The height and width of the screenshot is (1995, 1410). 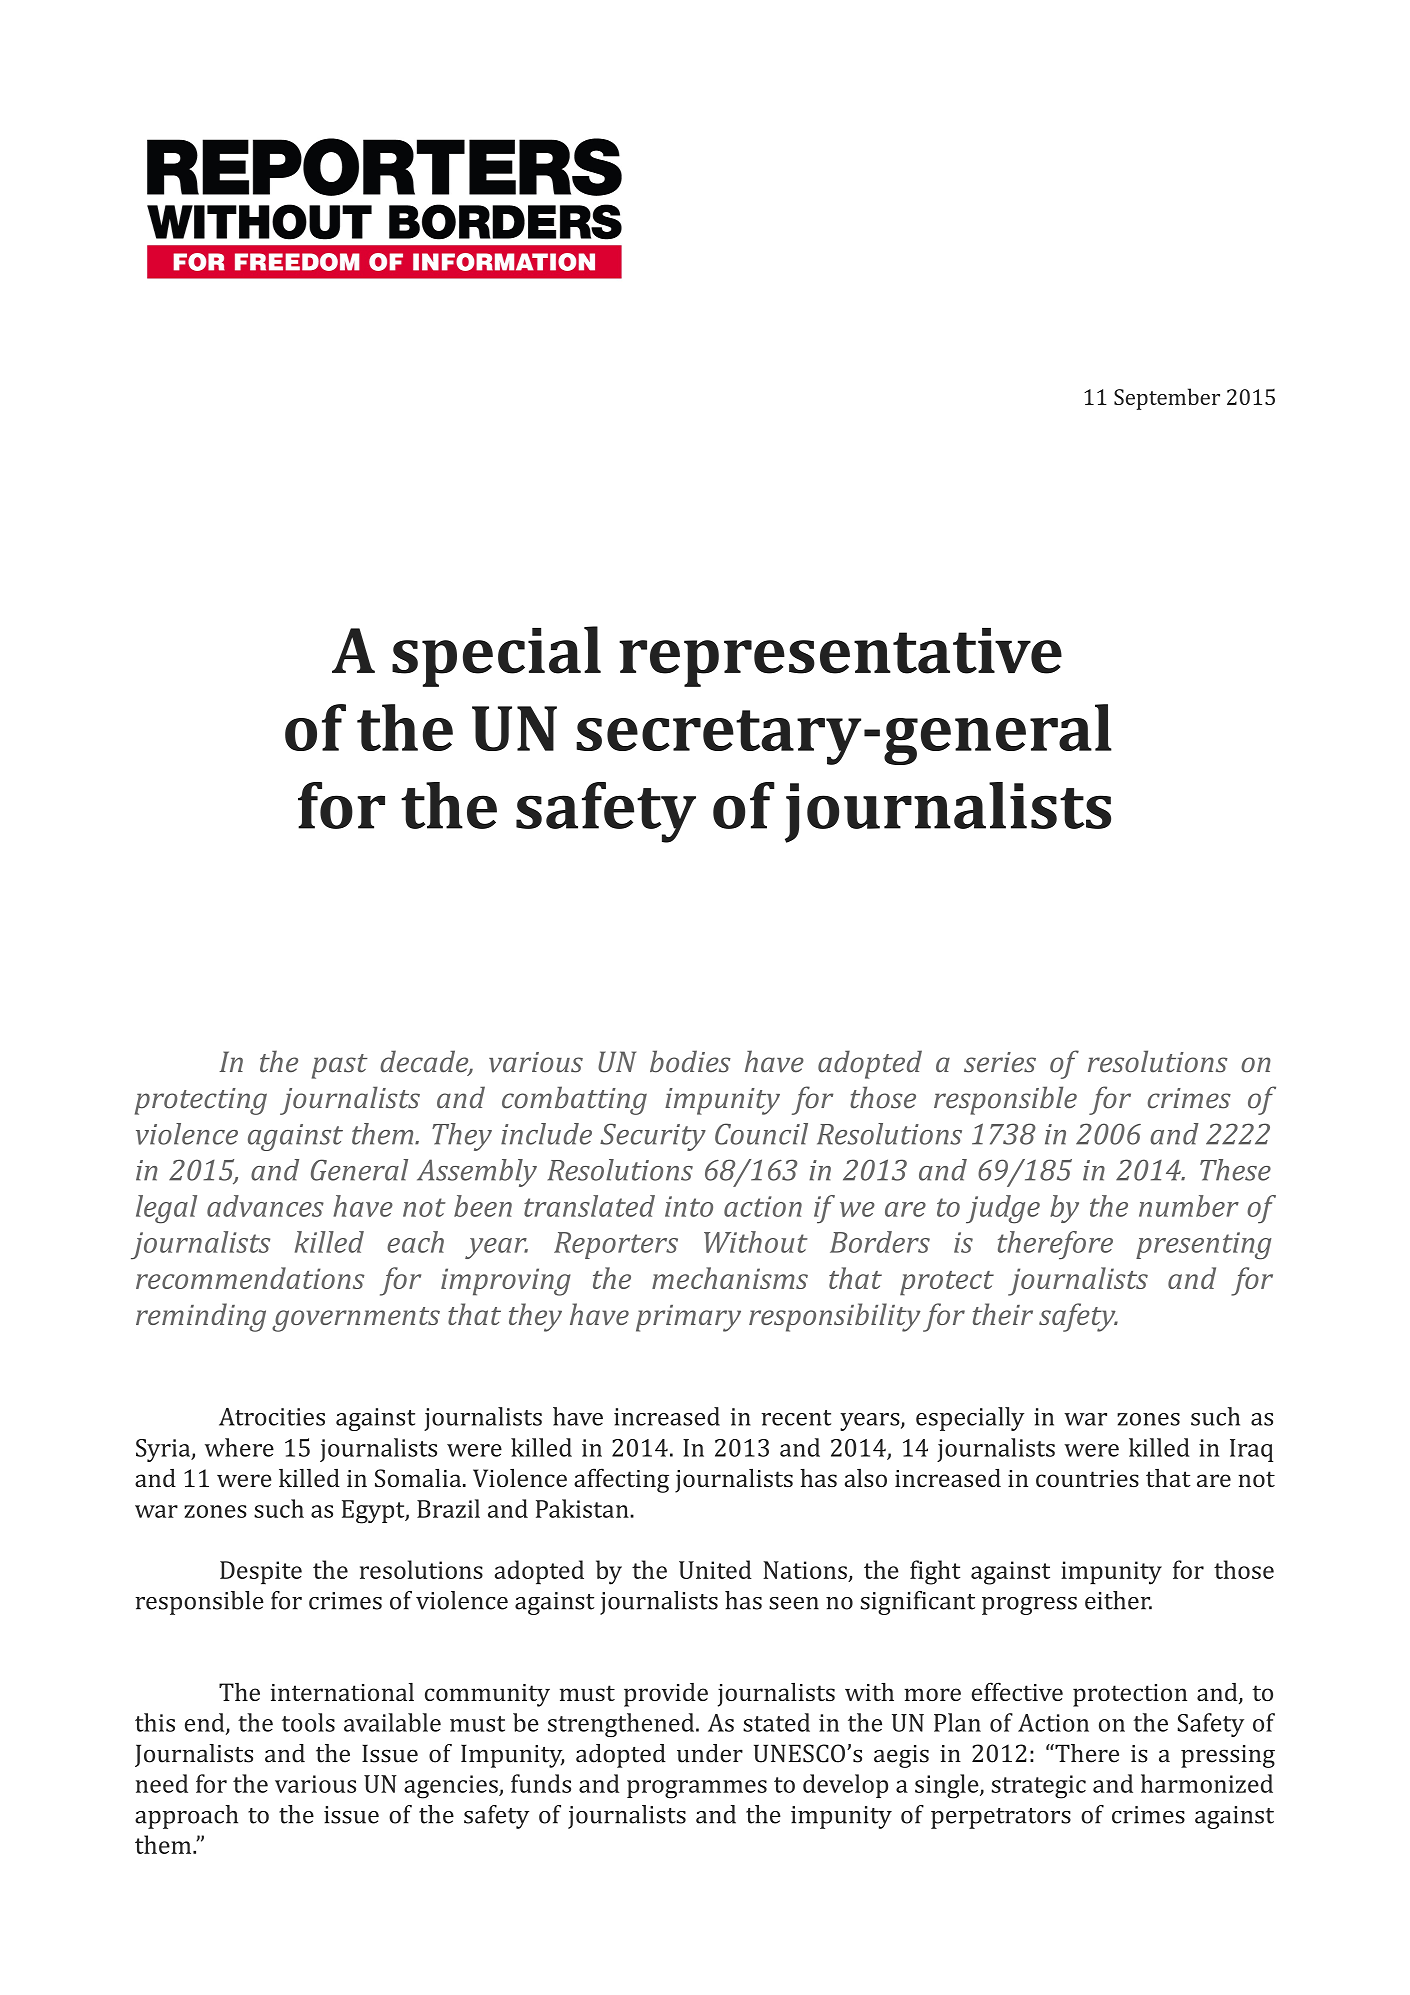 I want to click on countries, so click(x=1087, y=1478).
